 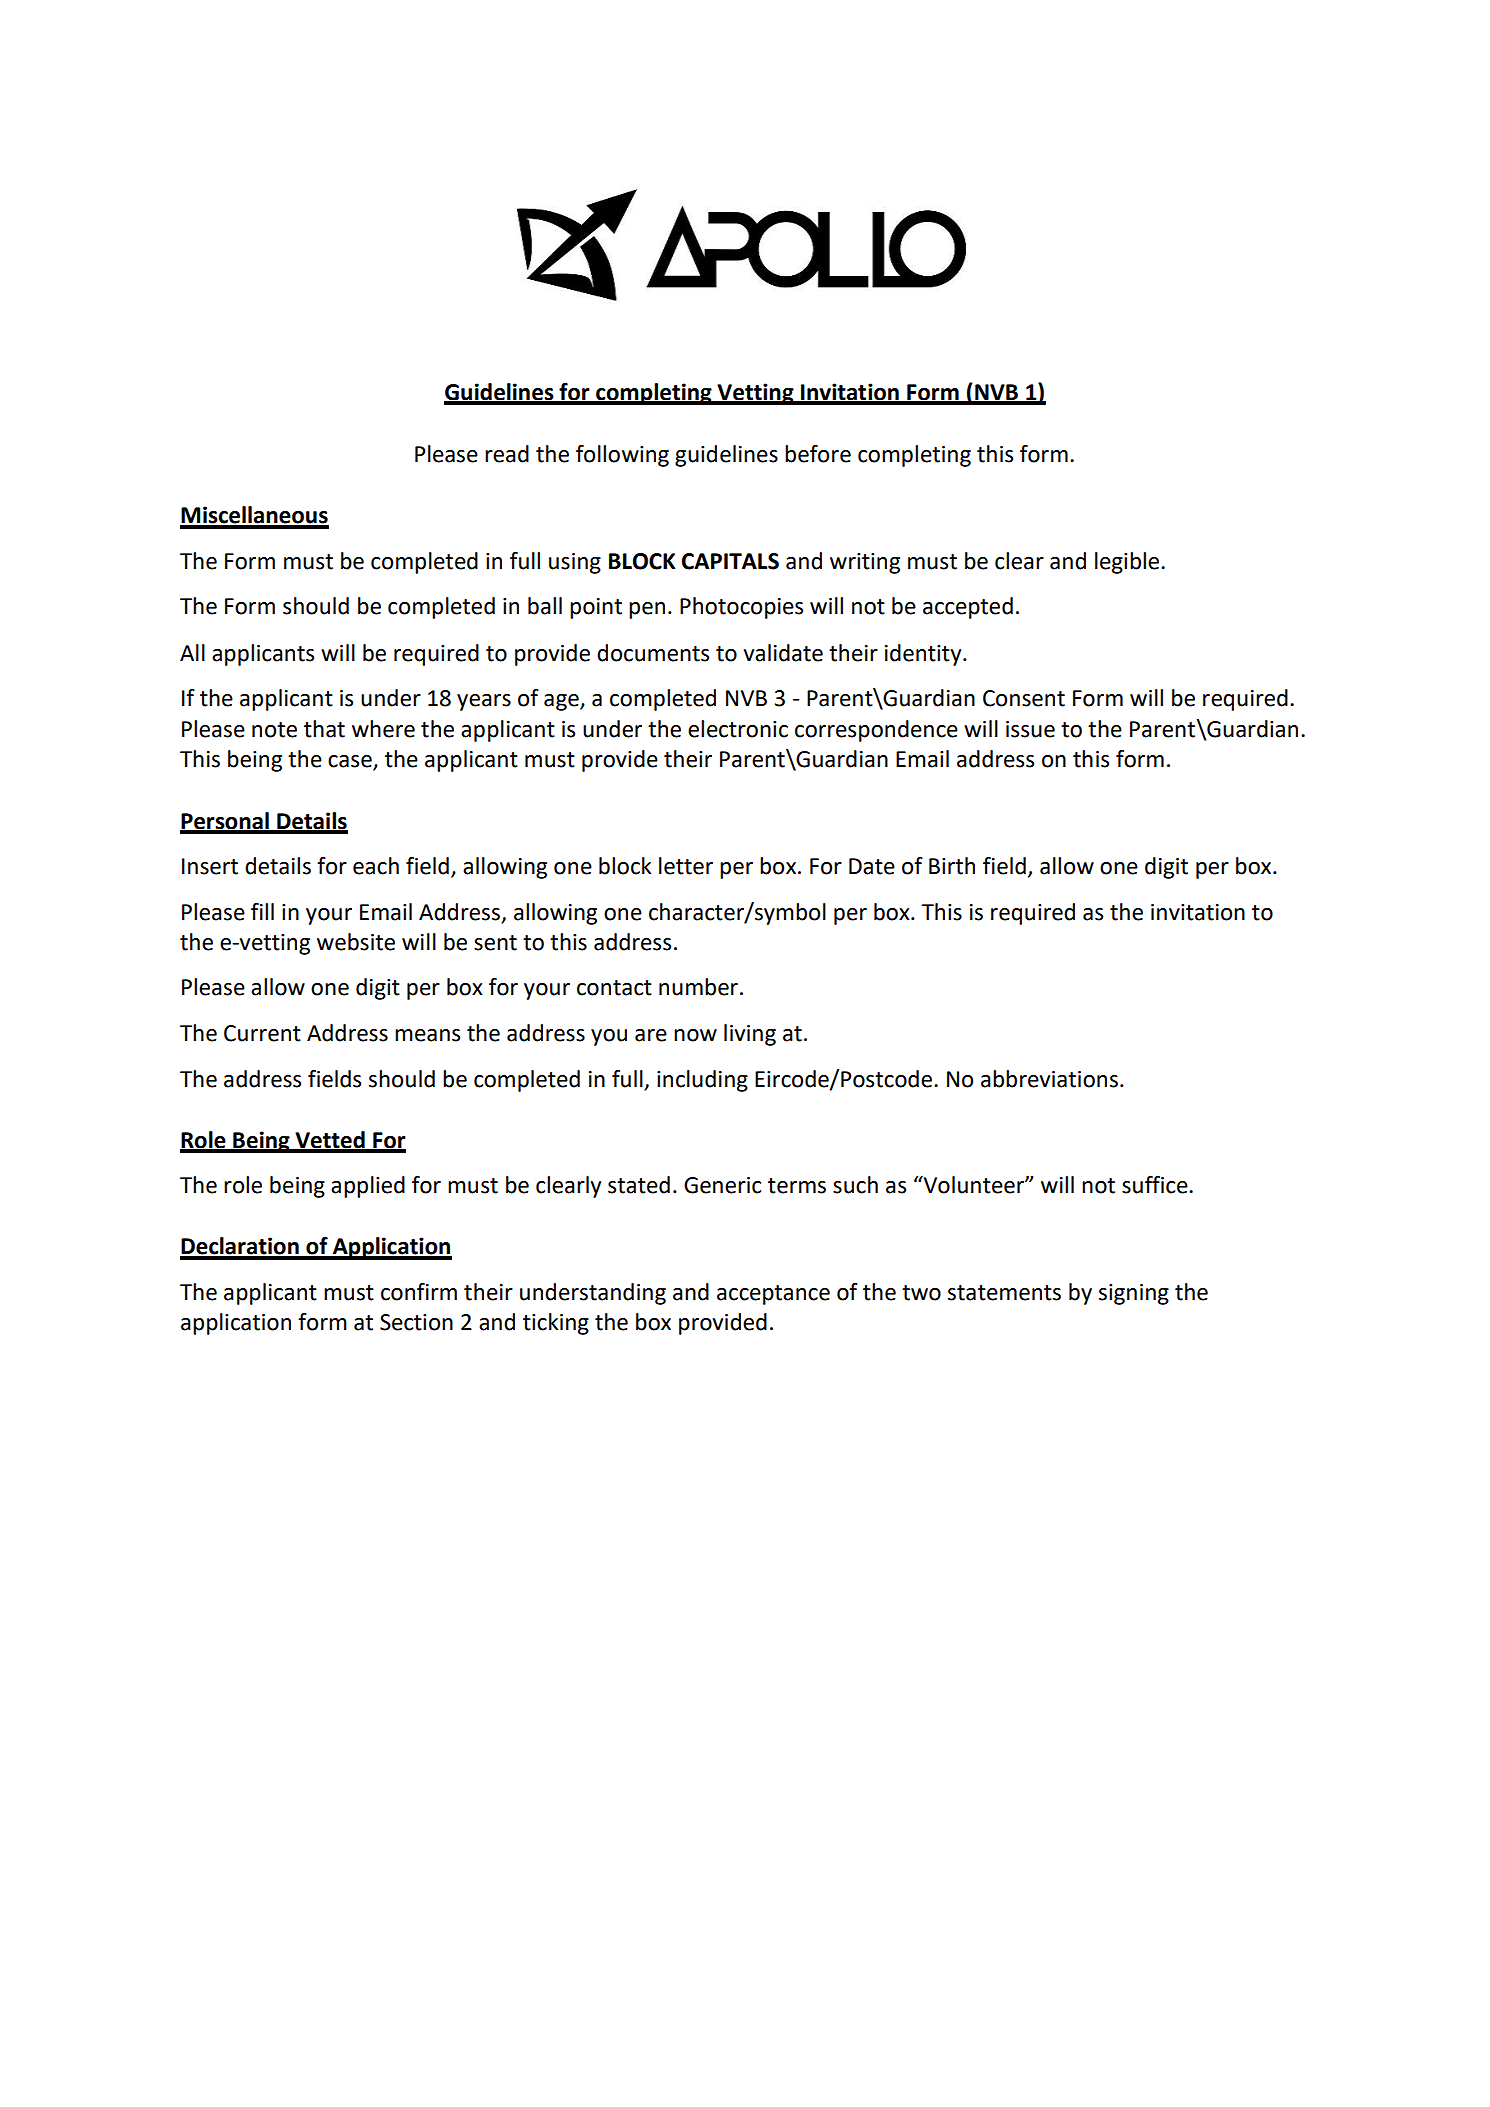 I want to click on abbreviations, so click(x=1049, y=1079).
